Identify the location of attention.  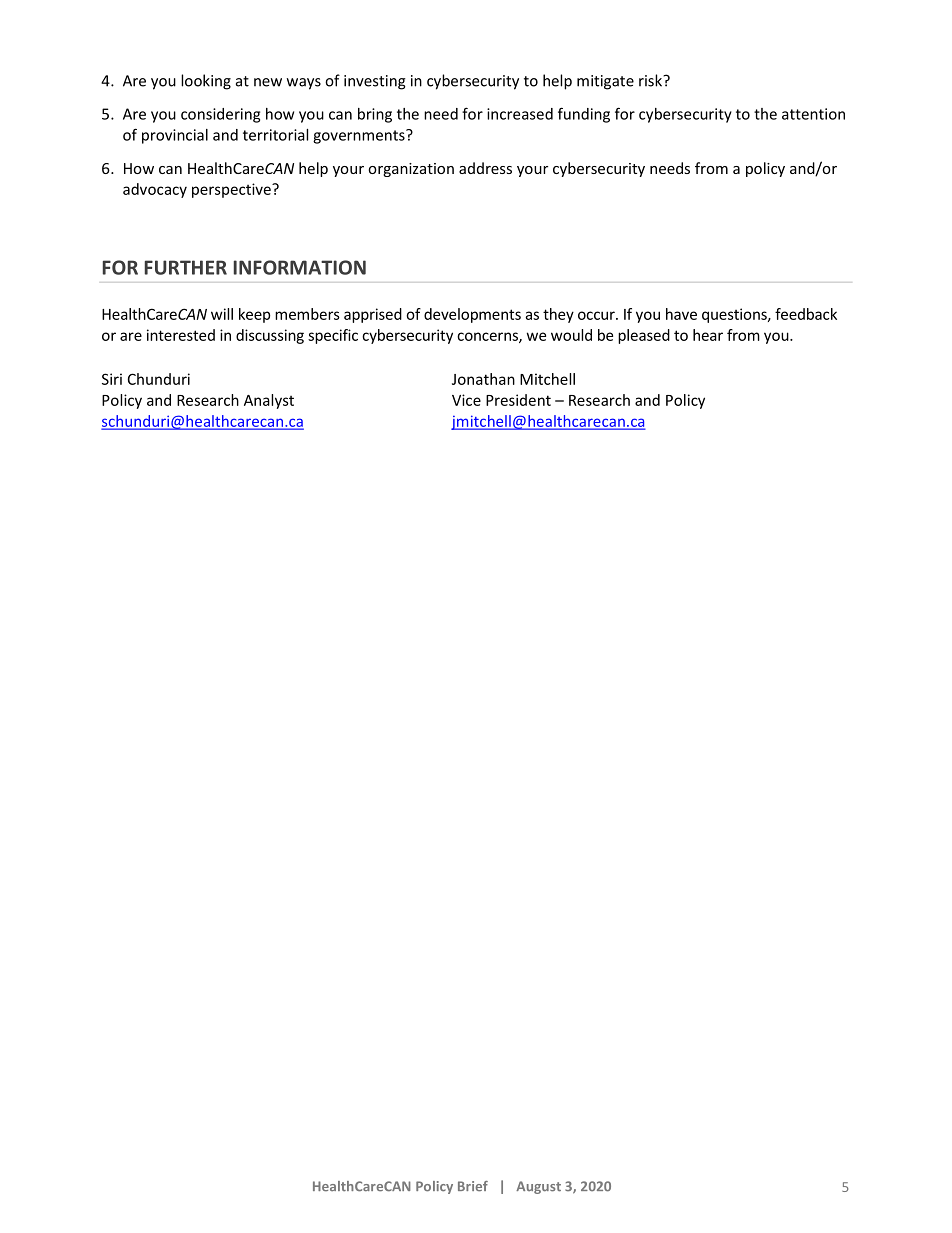
(813, 114).
